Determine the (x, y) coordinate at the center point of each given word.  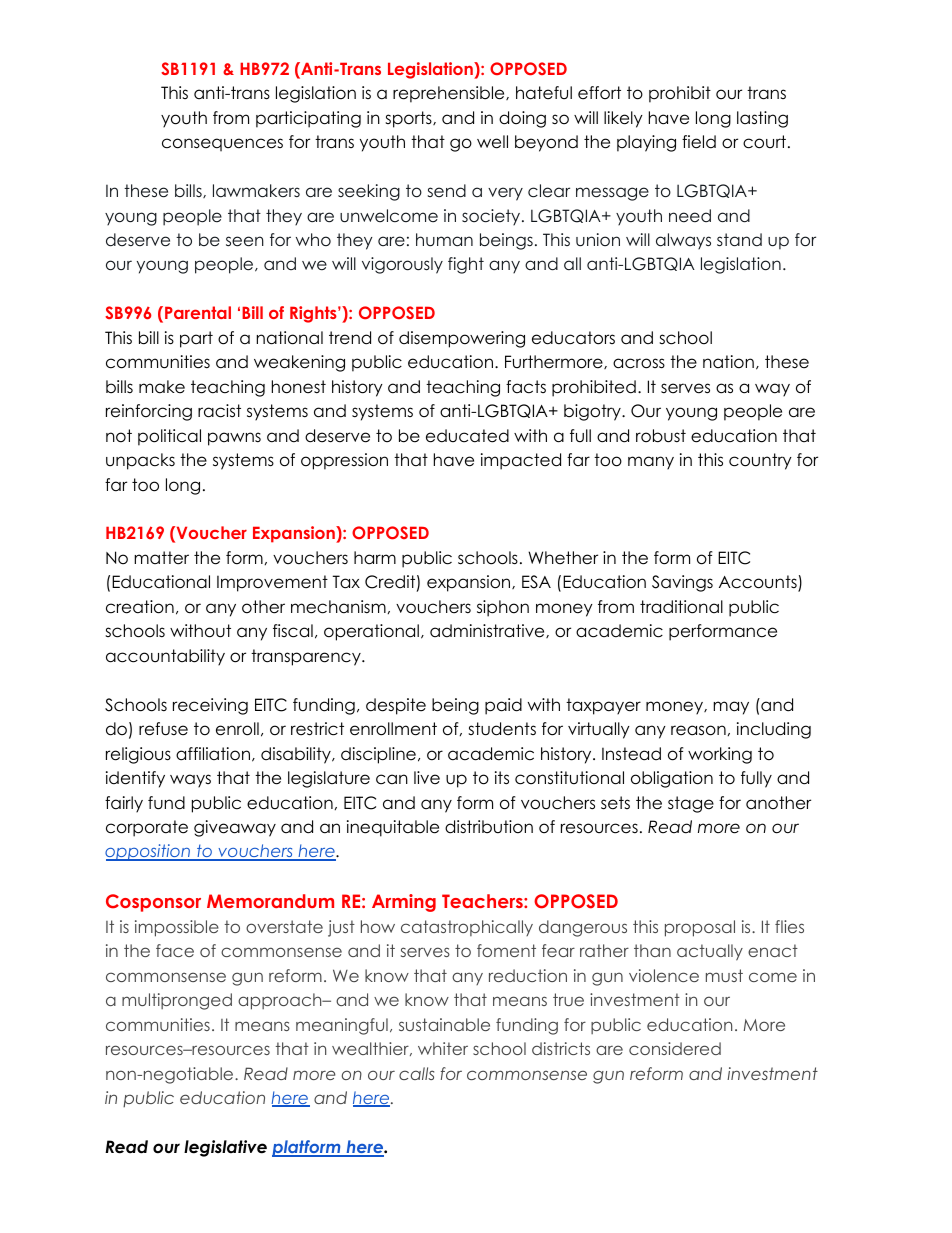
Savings (682, 583)
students (502, 729)
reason (698, 730)
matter (161, 558)
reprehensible (450, 94)
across (639, 363)
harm (375, 558)
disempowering (462, 339)
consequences (222, 145)
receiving (210, 706)
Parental (198, 312)
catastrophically (467, 928)
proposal (700, 928)
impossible (177, 928)
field (699, 142)
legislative (225, 1148)
